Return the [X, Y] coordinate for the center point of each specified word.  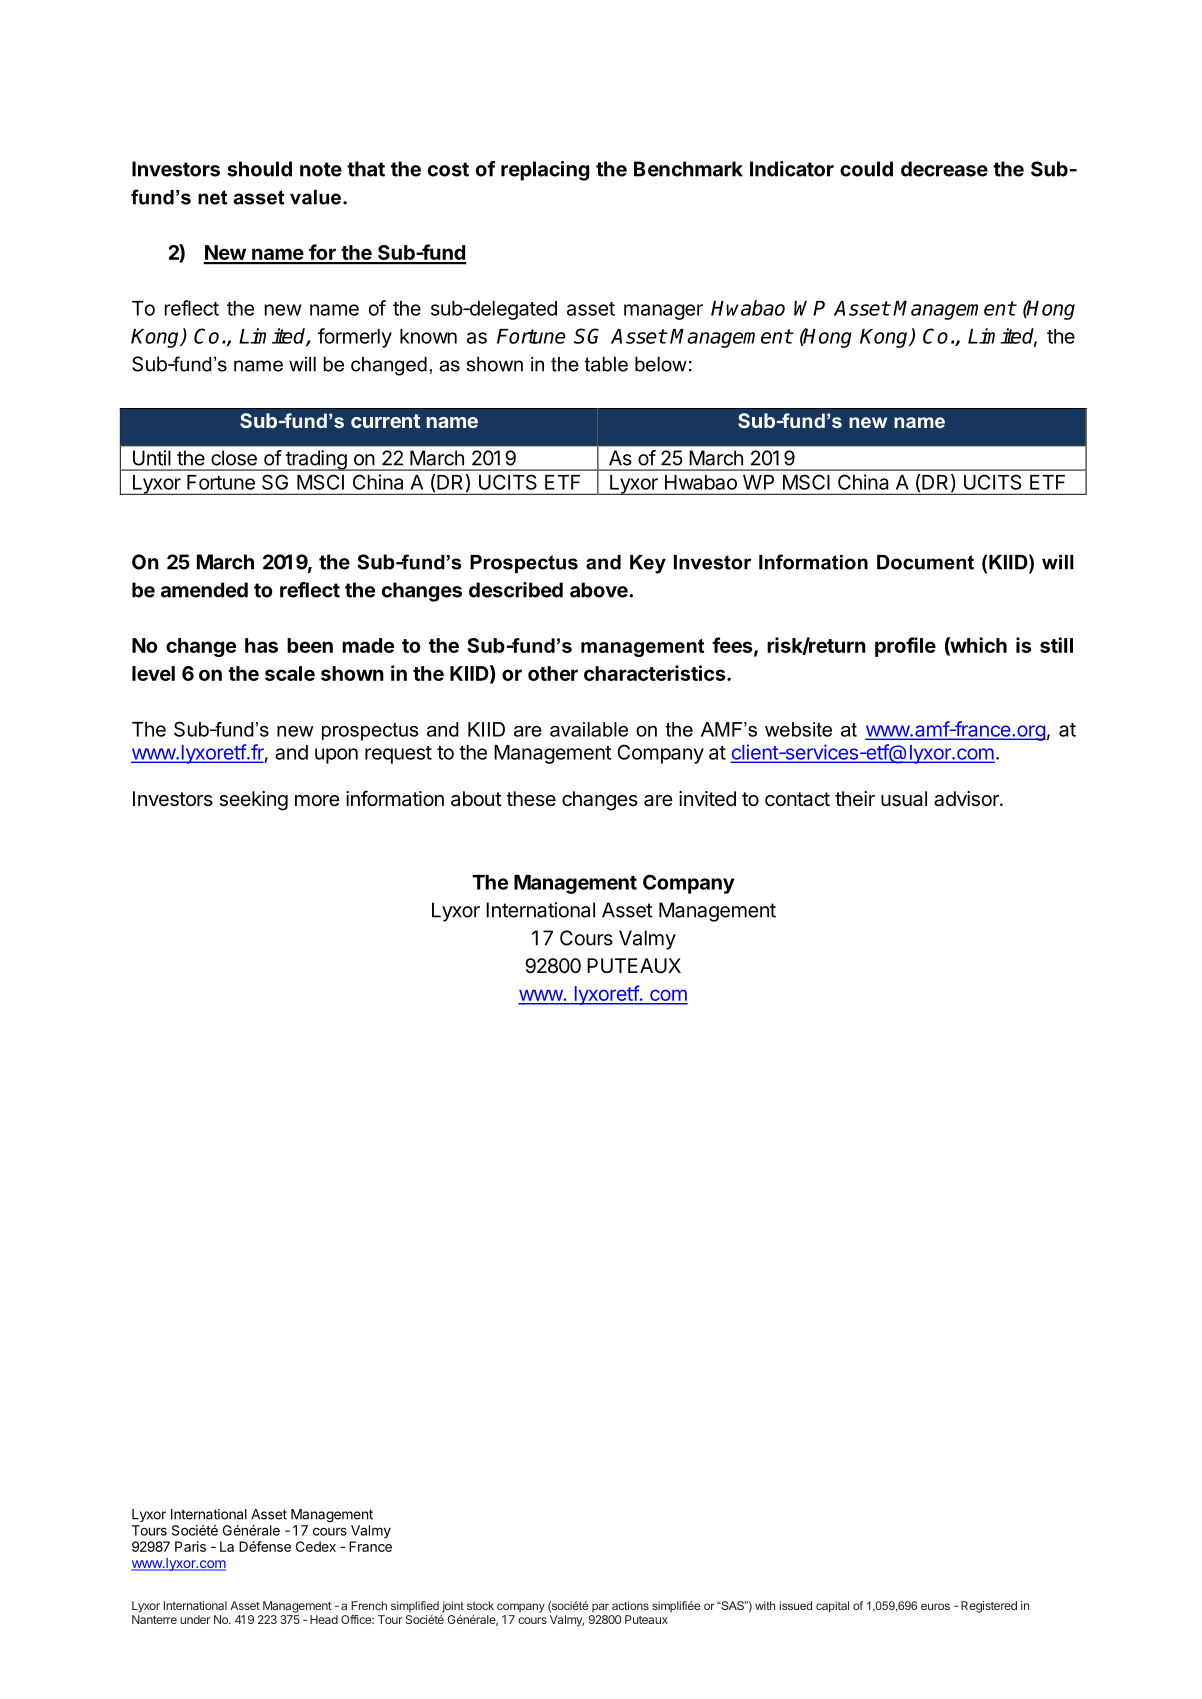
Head [324, 1619]
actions [630, 1605]
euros [935, 1606]
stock [480, 1605]
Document [925, 562]
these [531, 798]
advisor [967, 799]
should [259, 169]
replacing [545, 171]
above [600, 590]
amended [204, 590]
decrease [944, 169]
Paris [190, 1546]
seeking [253, 801]
